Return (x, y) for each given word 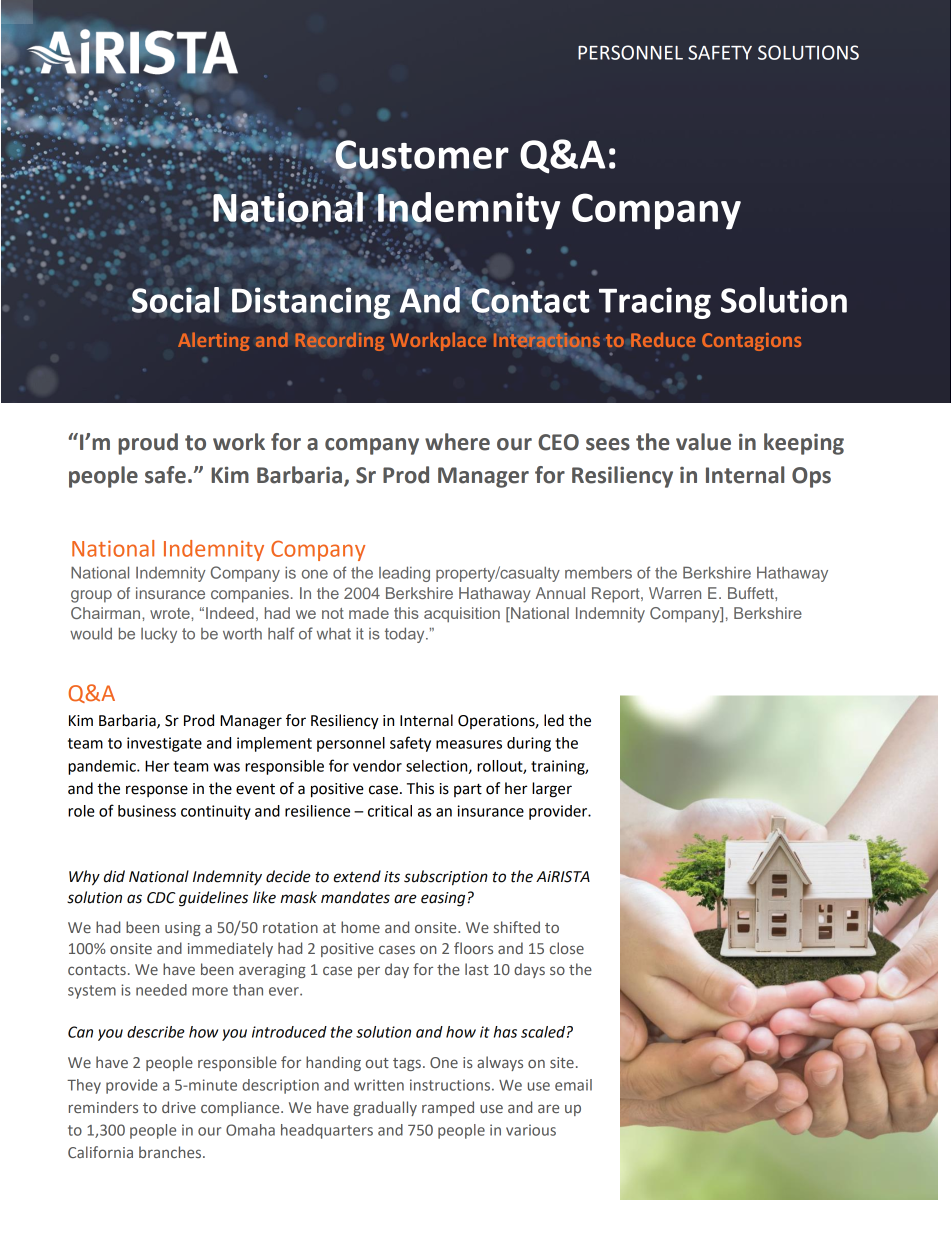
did (114, 876)
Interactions (547, 341)
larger (552, 790)
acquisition (462, 615)
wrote (171, 613)
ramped (448, 1108)
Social (175, 300)
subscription (446, 878)
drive (179, 1107)
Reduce (663, 339)
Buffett (752, 593)
